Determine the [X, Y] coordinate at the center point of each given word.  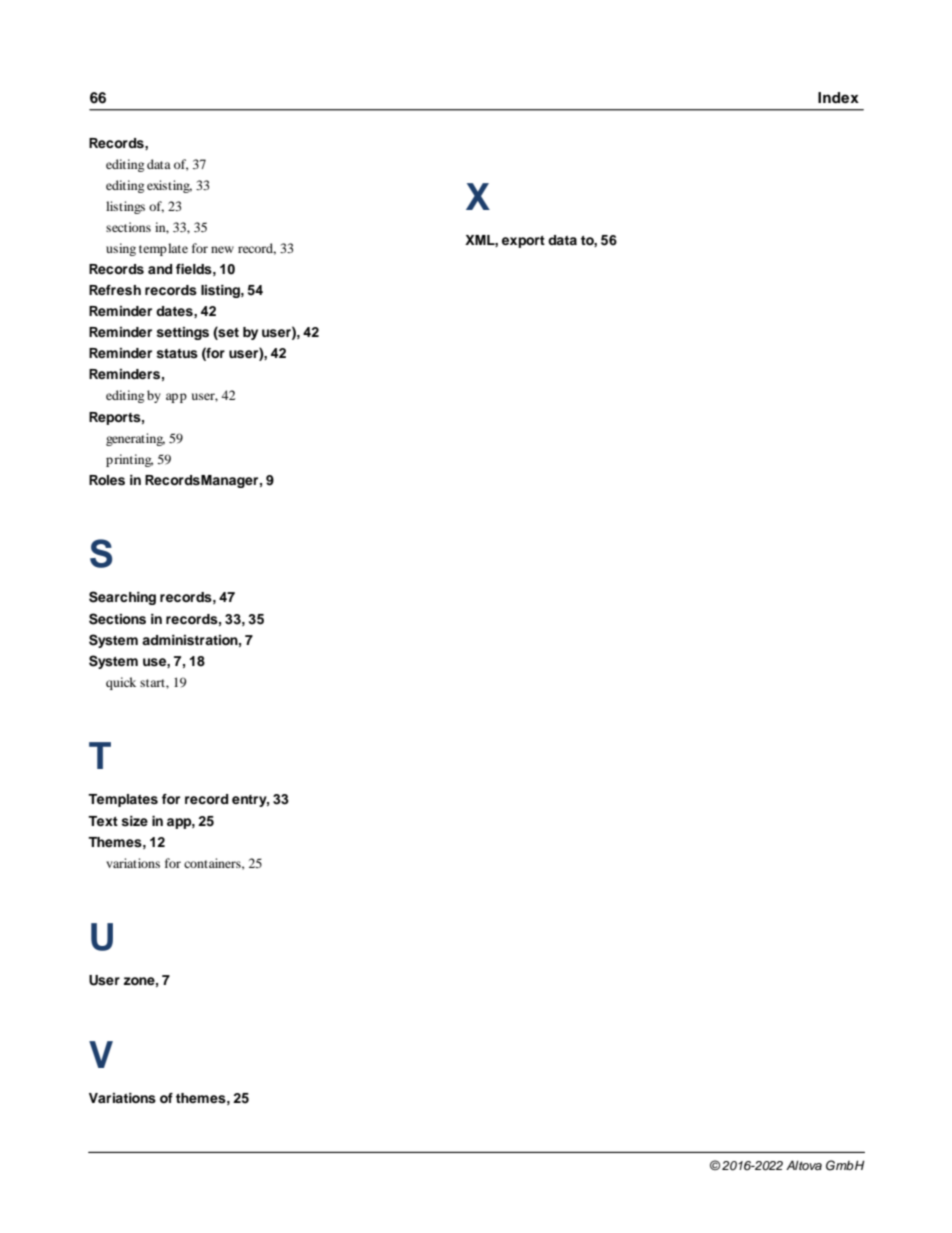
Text [103, 821]
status [177, 353]
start [153, 683]
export [523, 242]
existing [169, 186]
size [134, 821]
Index [838, 98]
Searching [122, 598]
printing [129, 460]
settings [182, 333]
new [222, 249]
